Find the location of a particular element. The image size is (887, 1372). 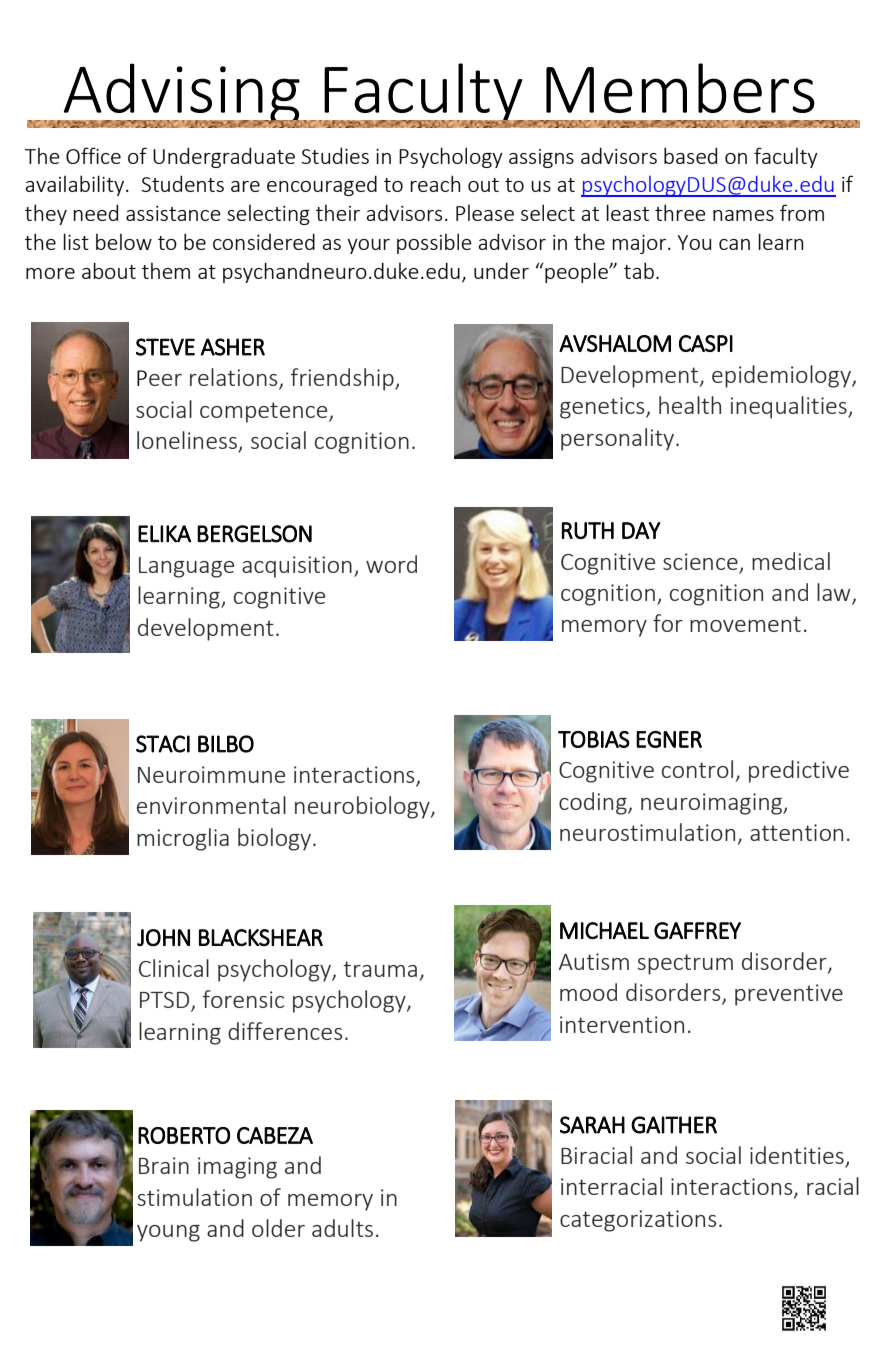

word is located at coordinates (391, 564).
